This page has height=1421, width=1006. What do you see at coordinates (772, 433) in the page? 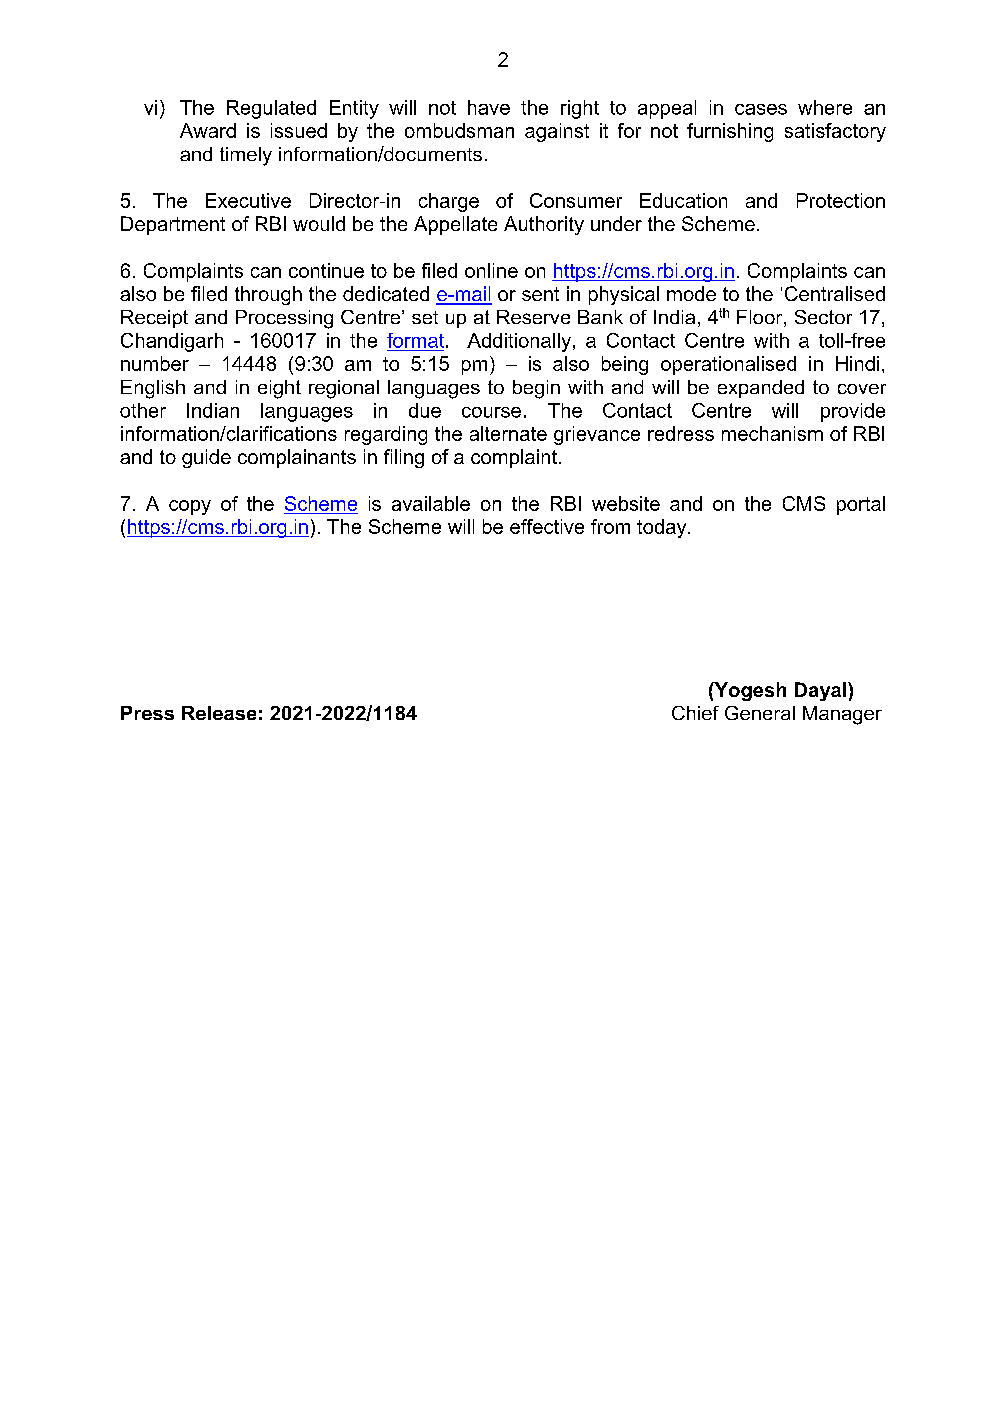
I see `mechanism` at bounding box center [772, 433].
